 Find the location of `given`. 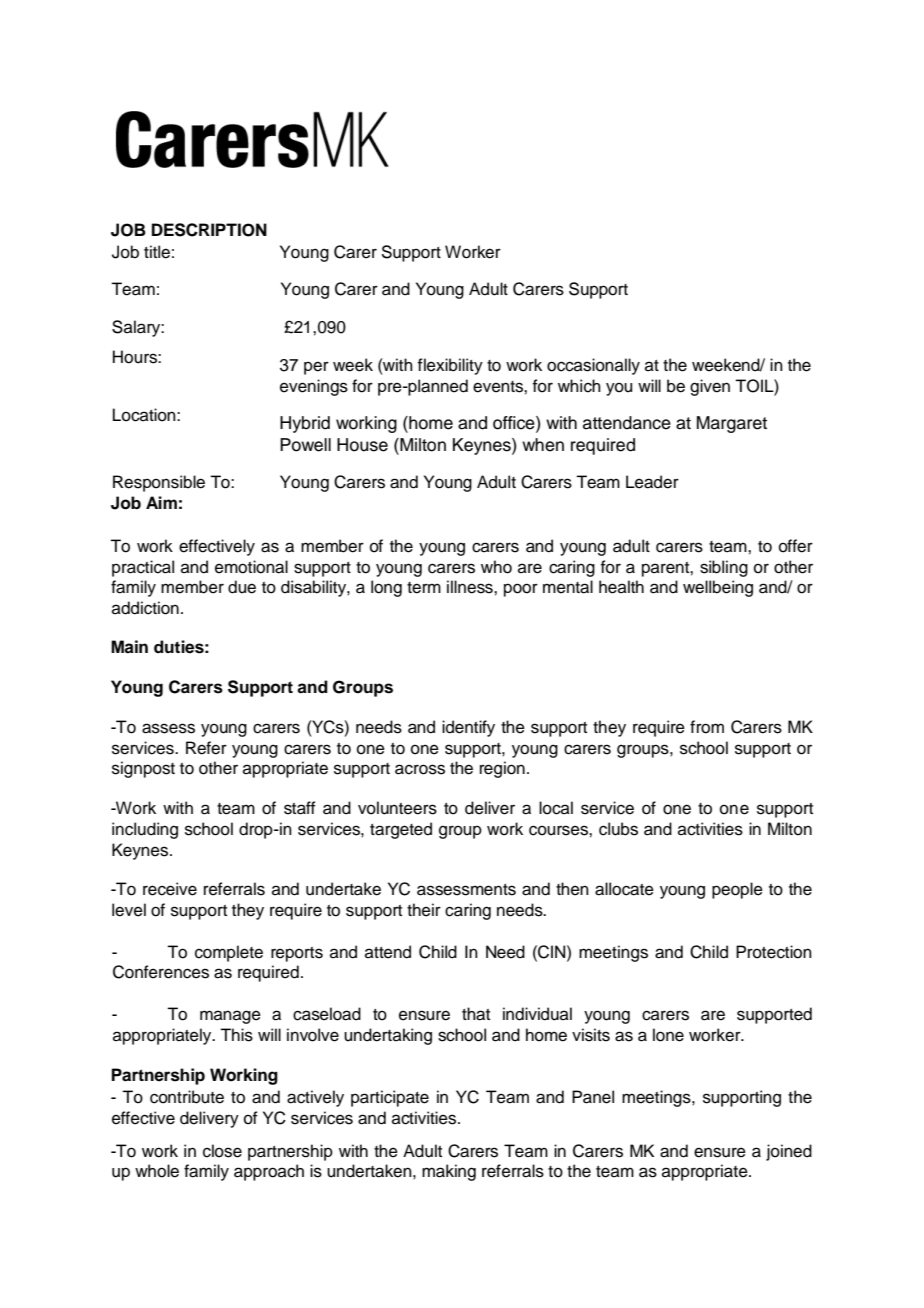

given is located at coordinates (710, 387).
